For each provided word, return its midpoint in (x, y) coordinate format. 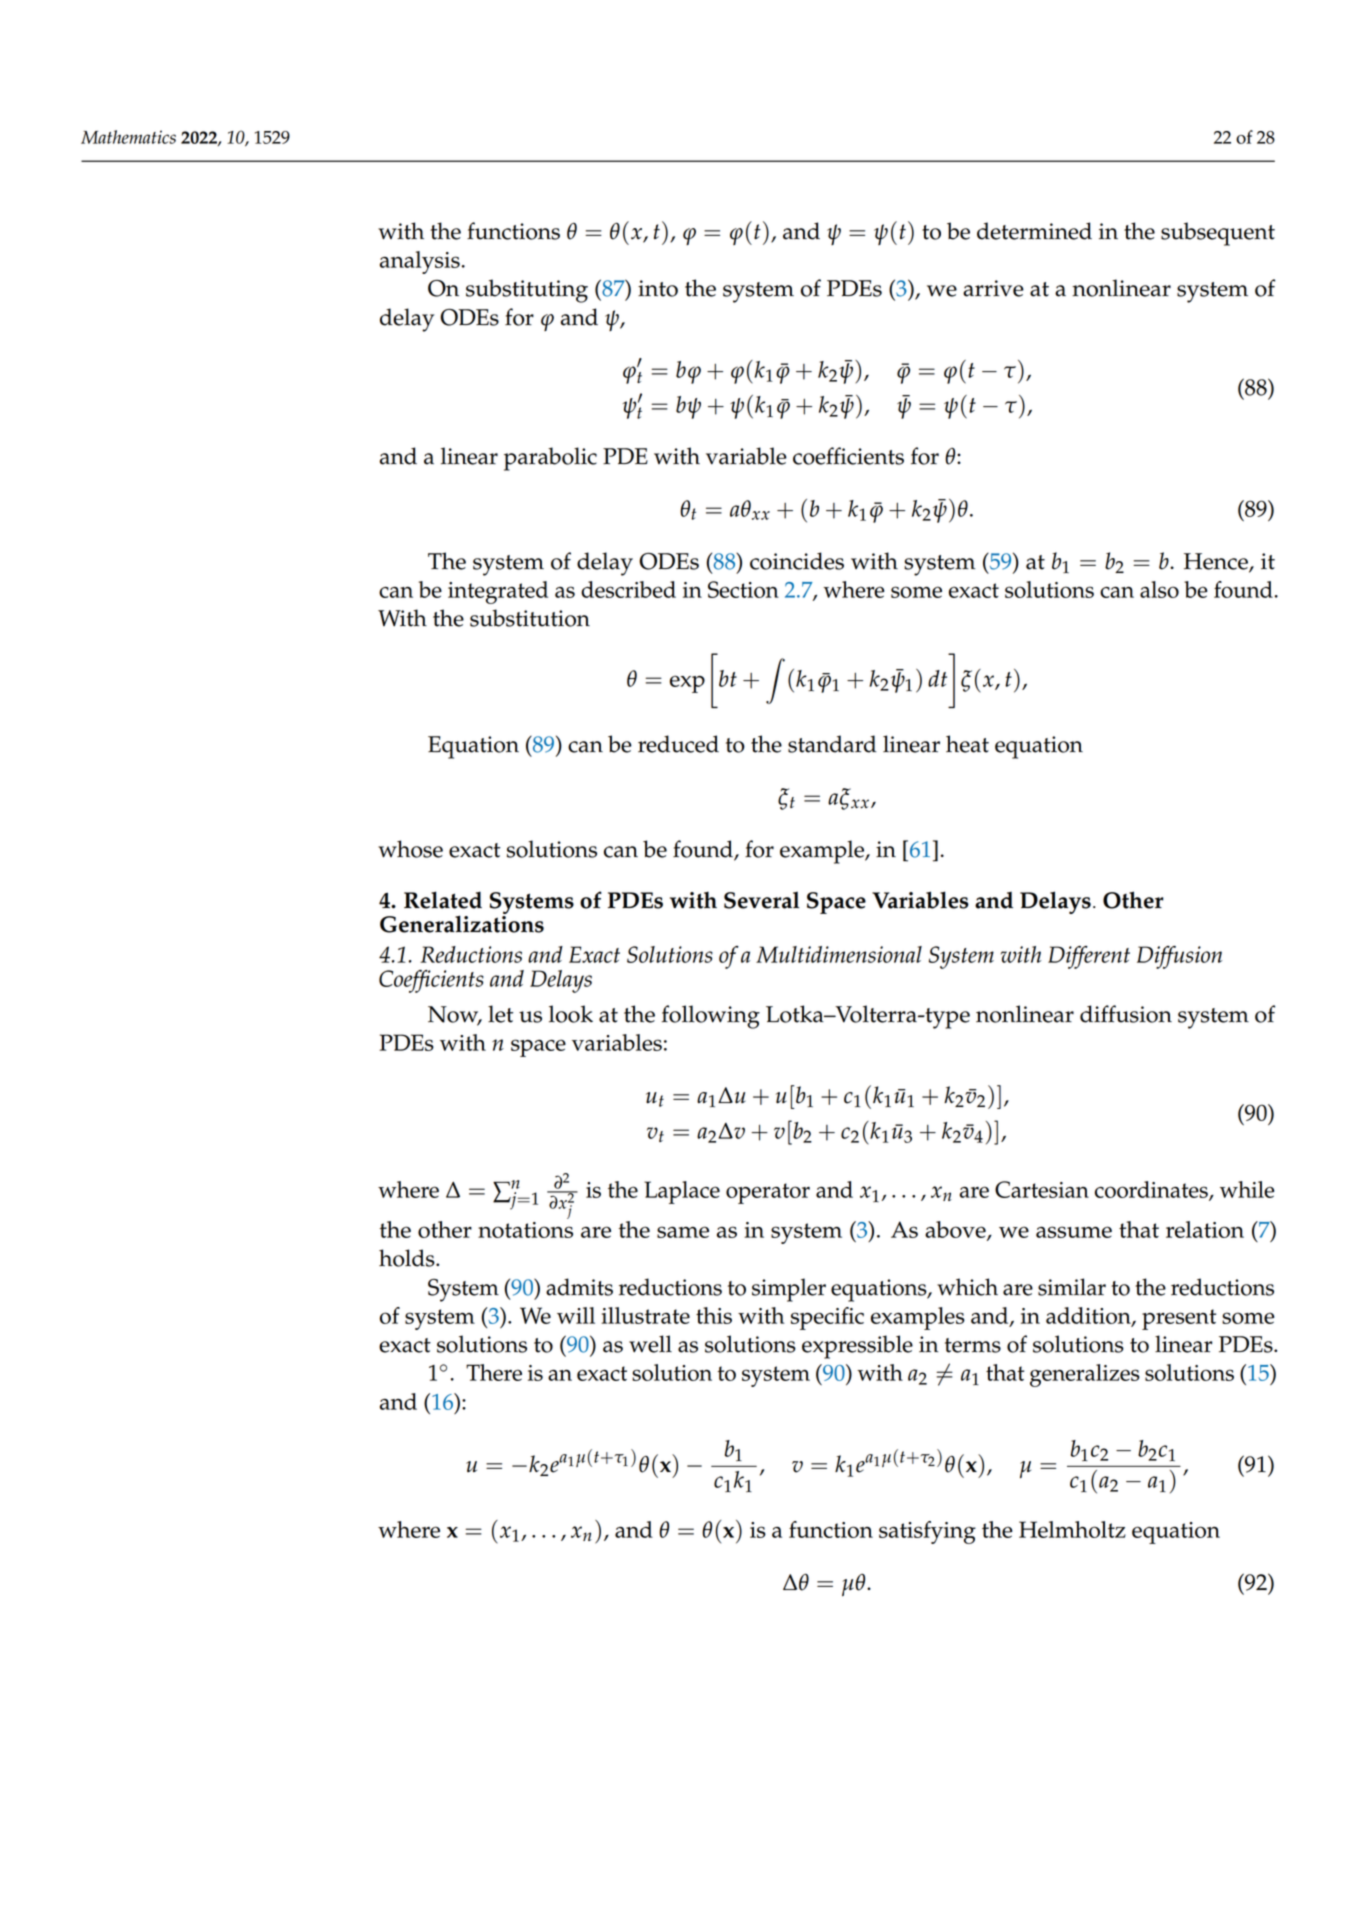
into (658, 288)
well (650, 1344)
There (494, 1372)
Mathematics (128, 137)
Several (761, 900)
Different (1089, 957)
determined (1034, 231)
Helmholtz (1072, 1529)
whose (410, 849)
